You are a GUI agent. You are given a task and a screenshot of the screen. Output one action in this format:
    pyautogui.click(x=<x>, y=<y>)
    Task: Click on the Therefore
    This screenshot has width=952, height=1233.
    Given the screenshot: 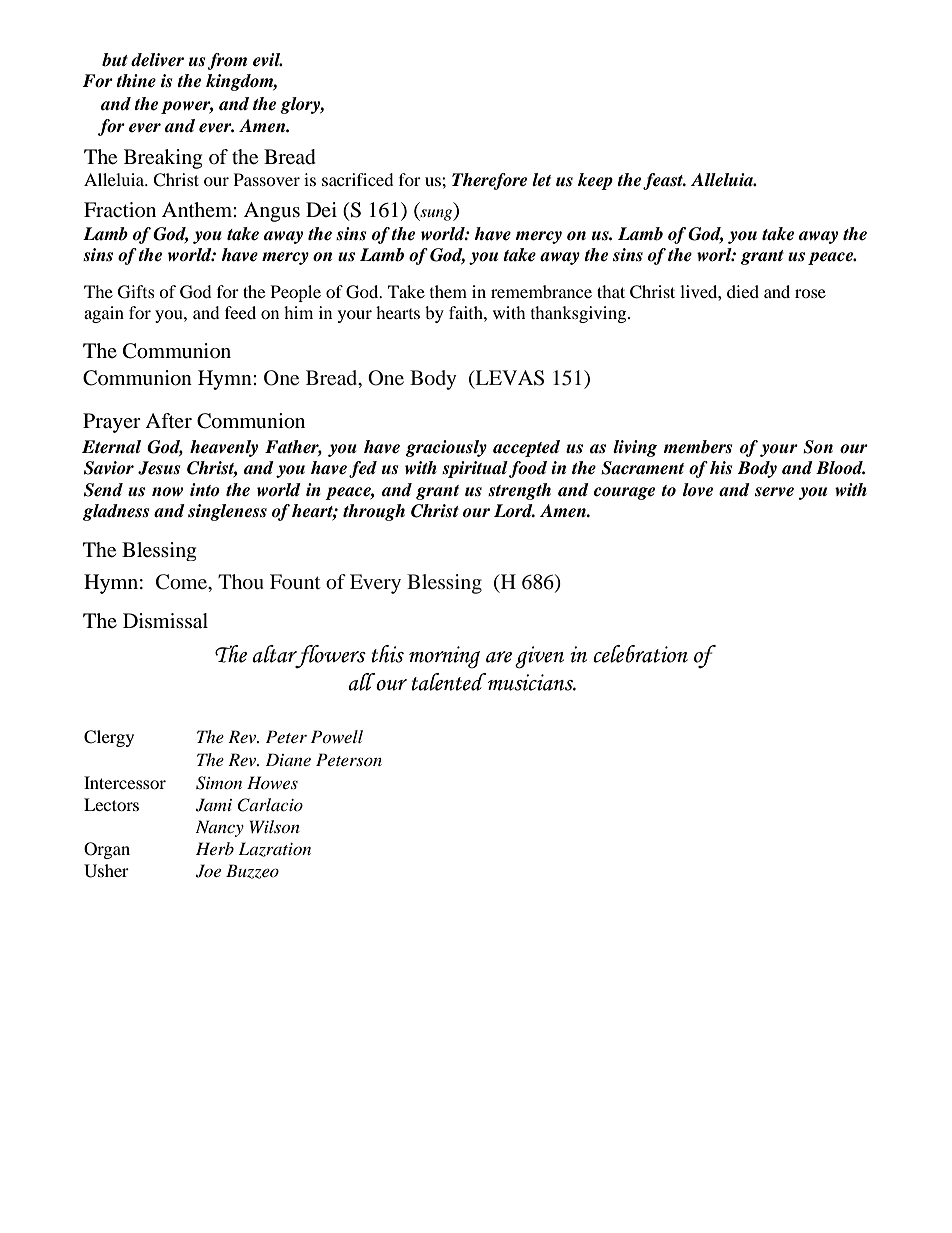 What is the action you would take?
    pyautogui.click(x=489, y=181)
